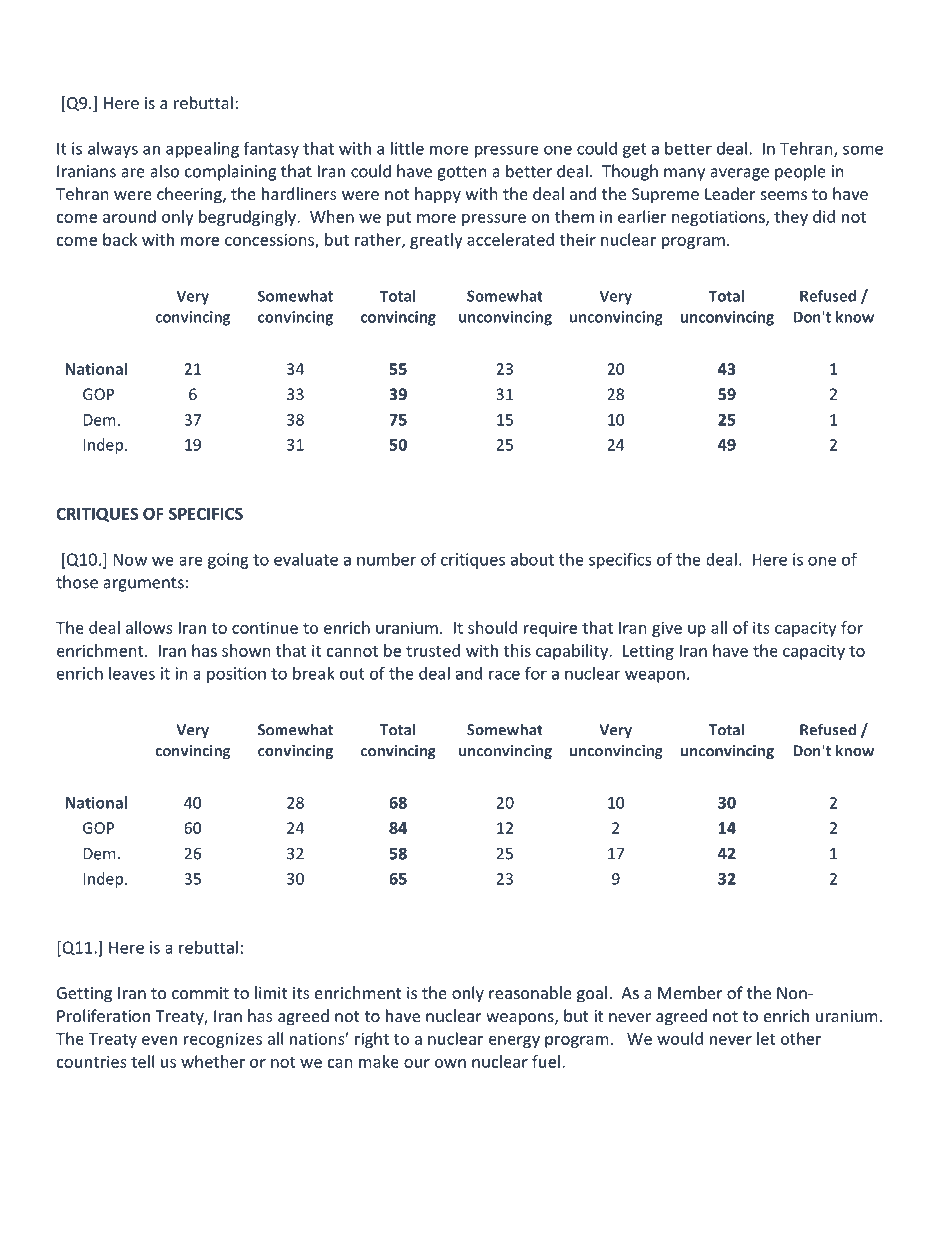  Describe the element at coordinates (739, 174) in the screenshot. I see `average` at that location.
